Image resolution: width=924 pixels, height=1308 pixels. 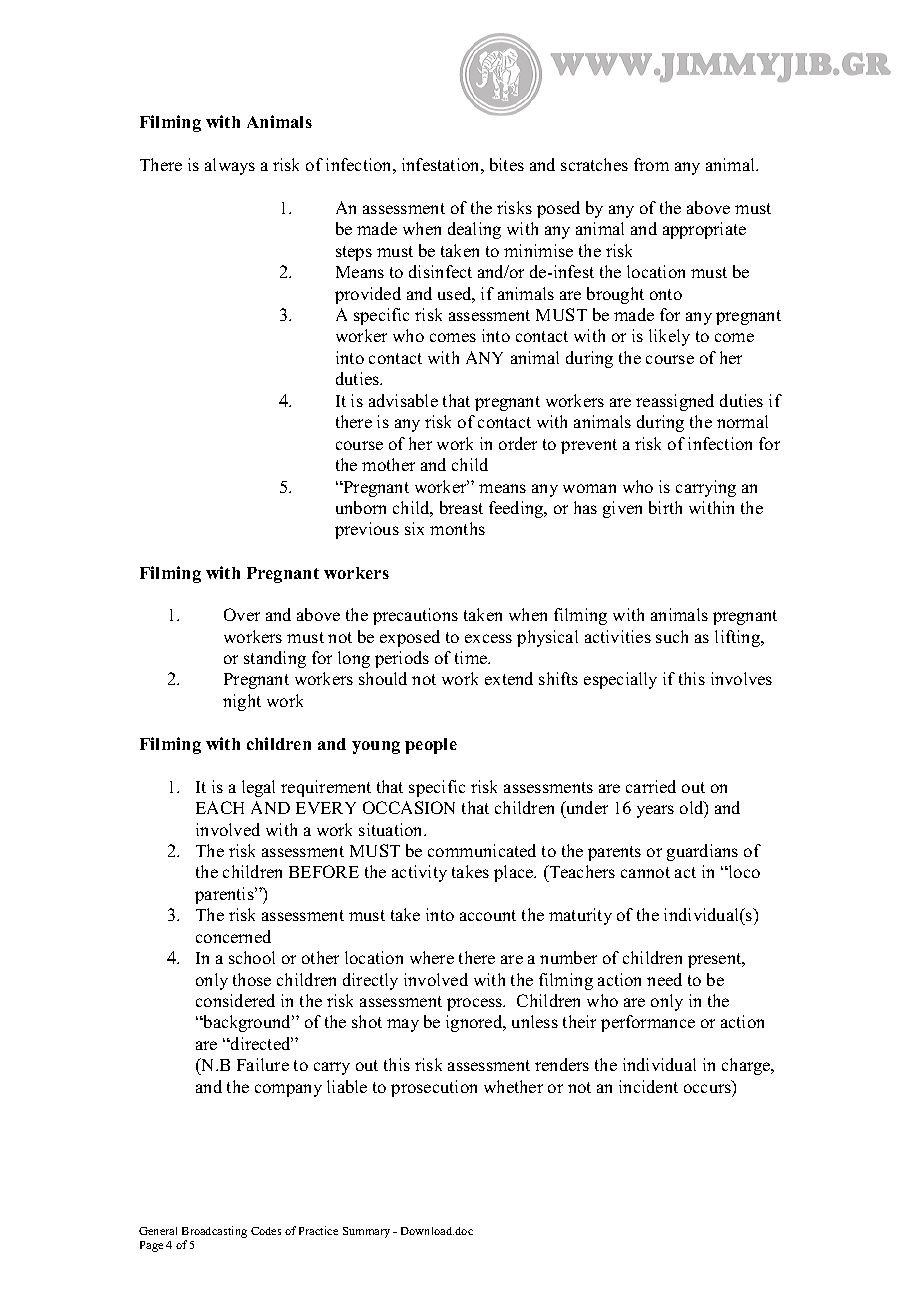 What do you see at coordinates (361, 507) in the screenshot?
I see `unborn` at bounding box center [361, 507].
